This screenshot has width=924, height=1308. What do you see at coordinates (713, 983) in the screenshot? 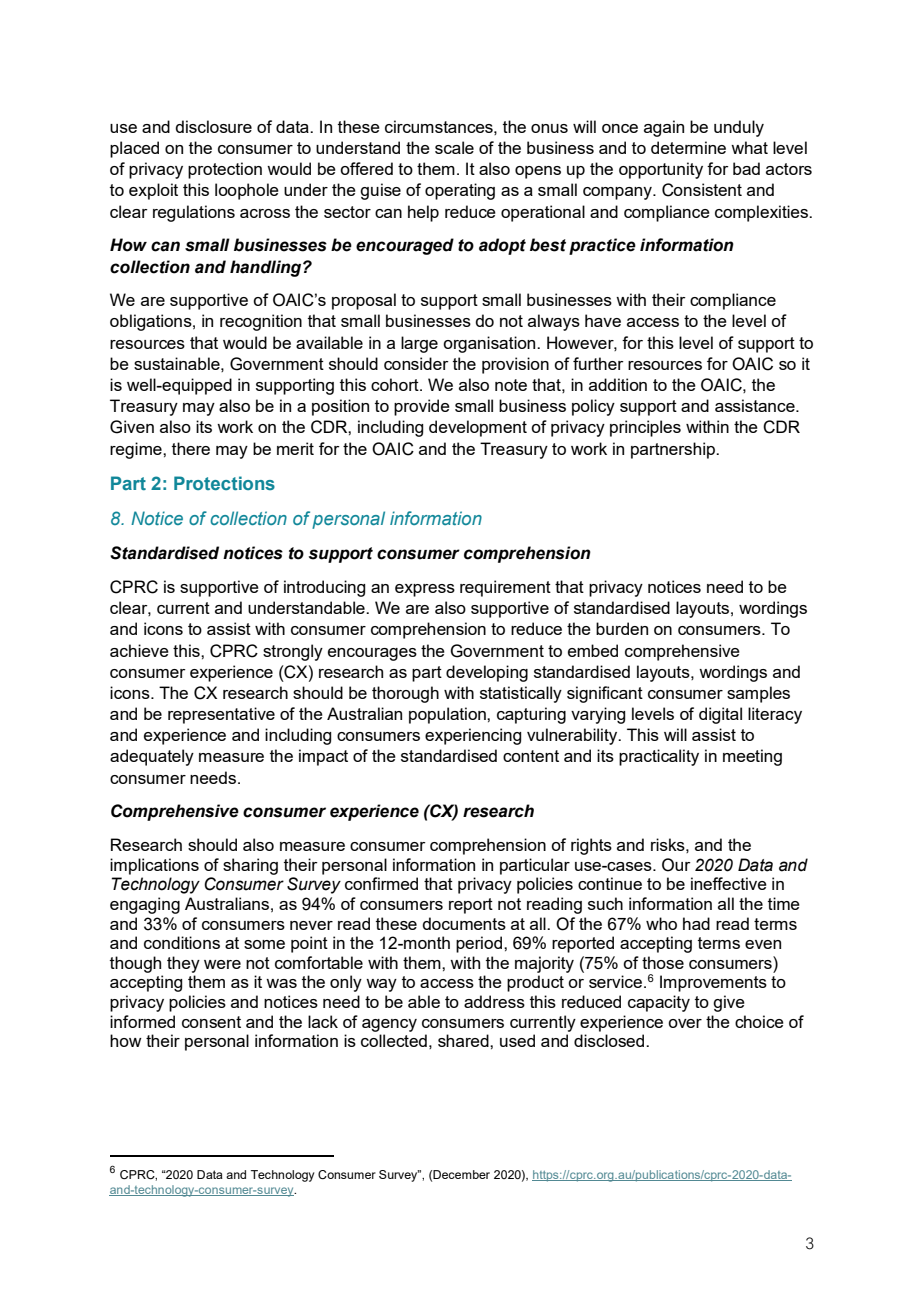
I see `Improvements` at bounding box center [713, 983].
